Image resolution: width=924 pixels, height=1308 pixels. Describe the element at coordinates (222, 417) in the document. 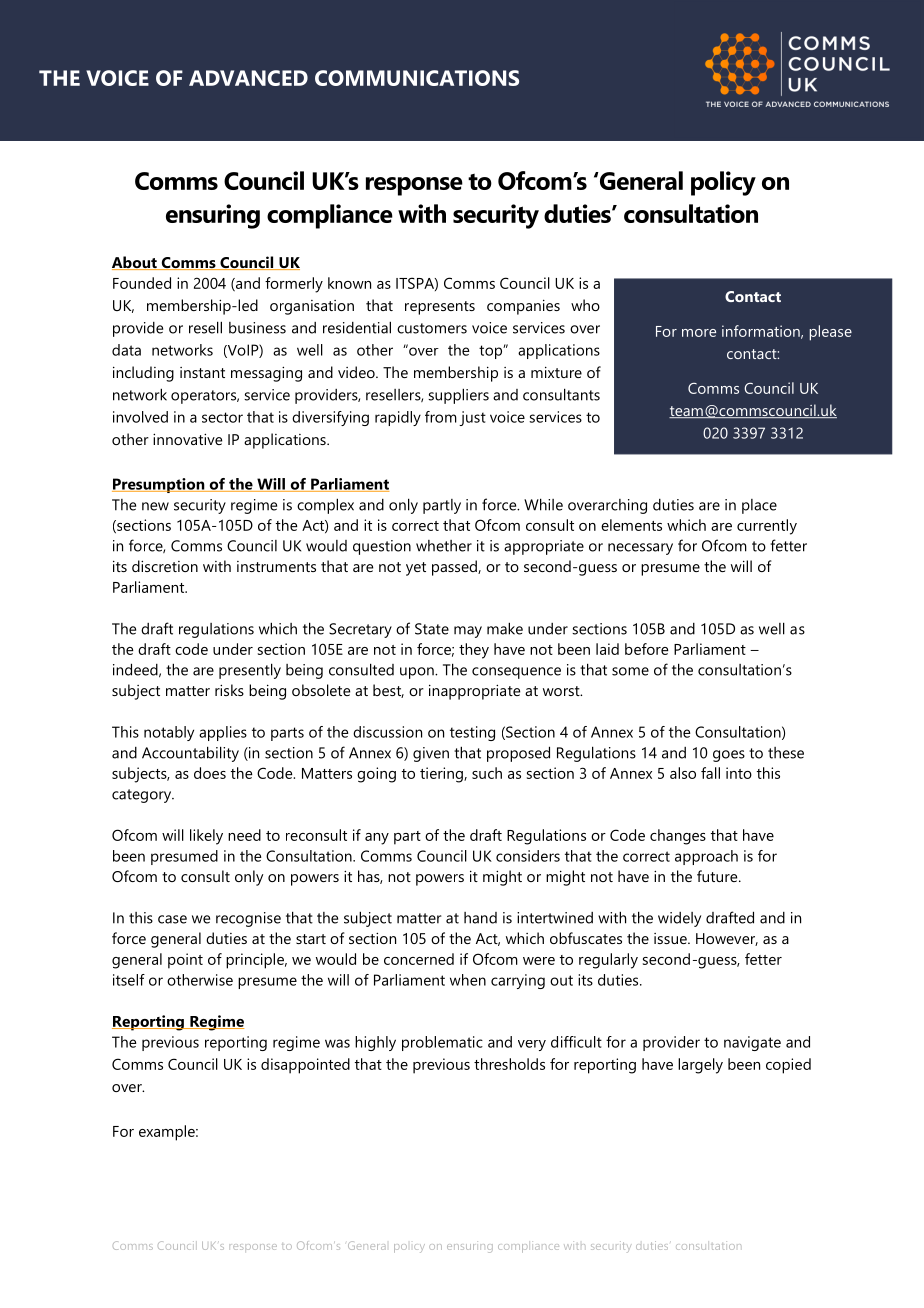

I see `sector` at that location.
